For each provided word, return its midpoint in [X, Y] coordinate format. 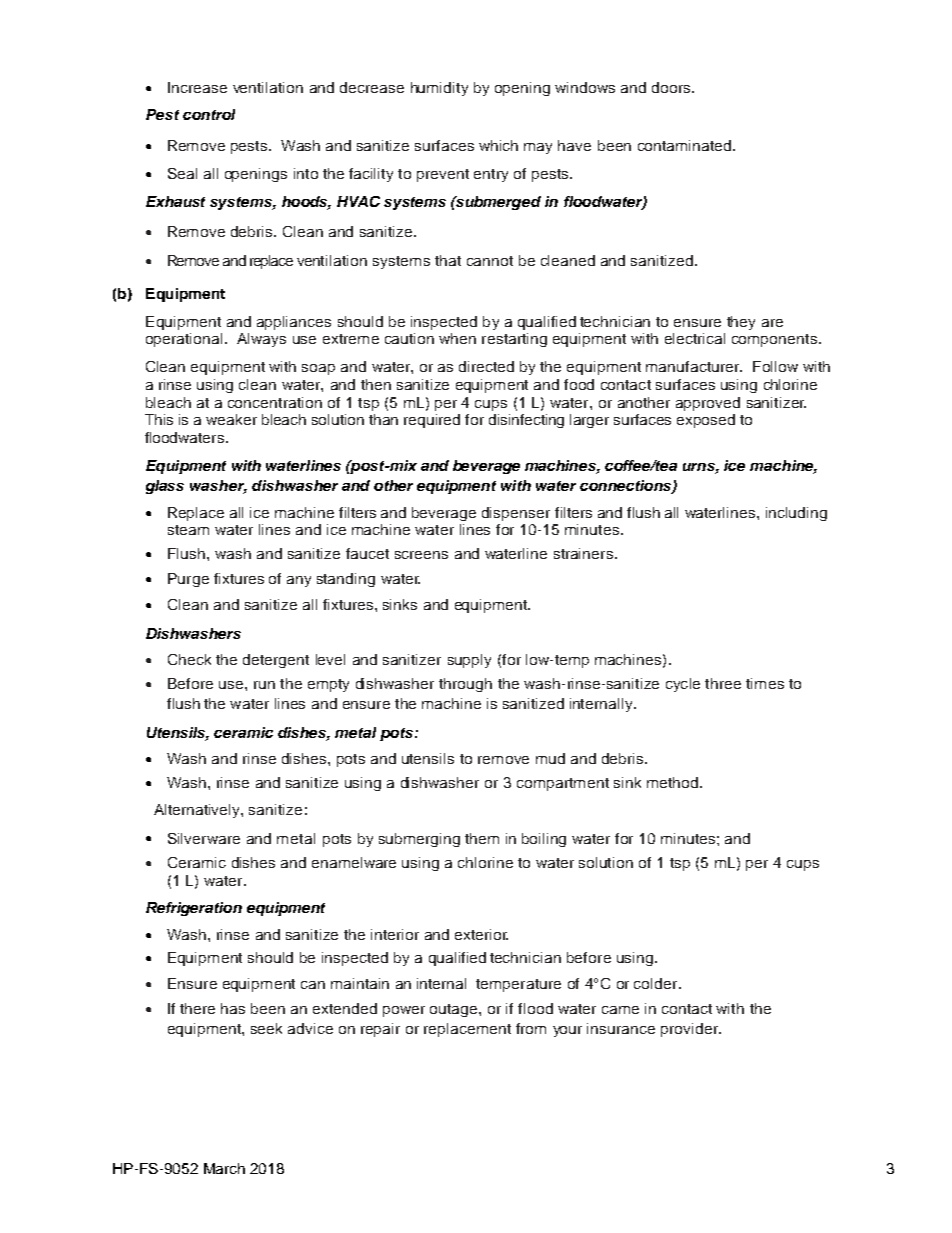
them [482, 838]
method [672, 782]
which [498, 145]
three [723, 683]
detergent [276, 661]
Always [261, 340]
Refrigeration [194, 909]
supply [469, 661]
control [209, 114]
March [224, 1168]
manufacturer [694, 366]
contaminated [684, 145]
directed [486, 366]
